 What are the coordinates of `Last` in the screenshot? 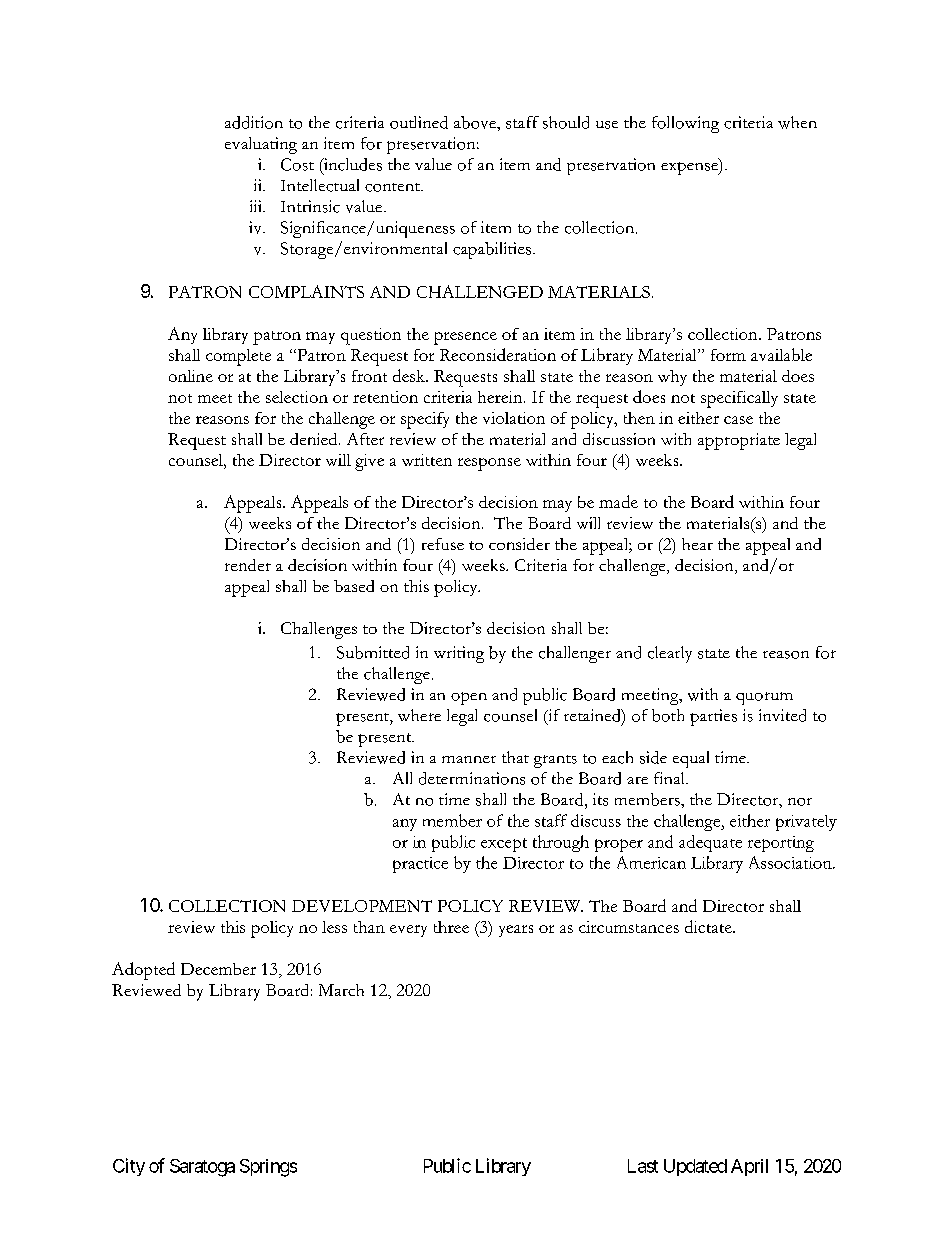 It's located at (643, 1166).
